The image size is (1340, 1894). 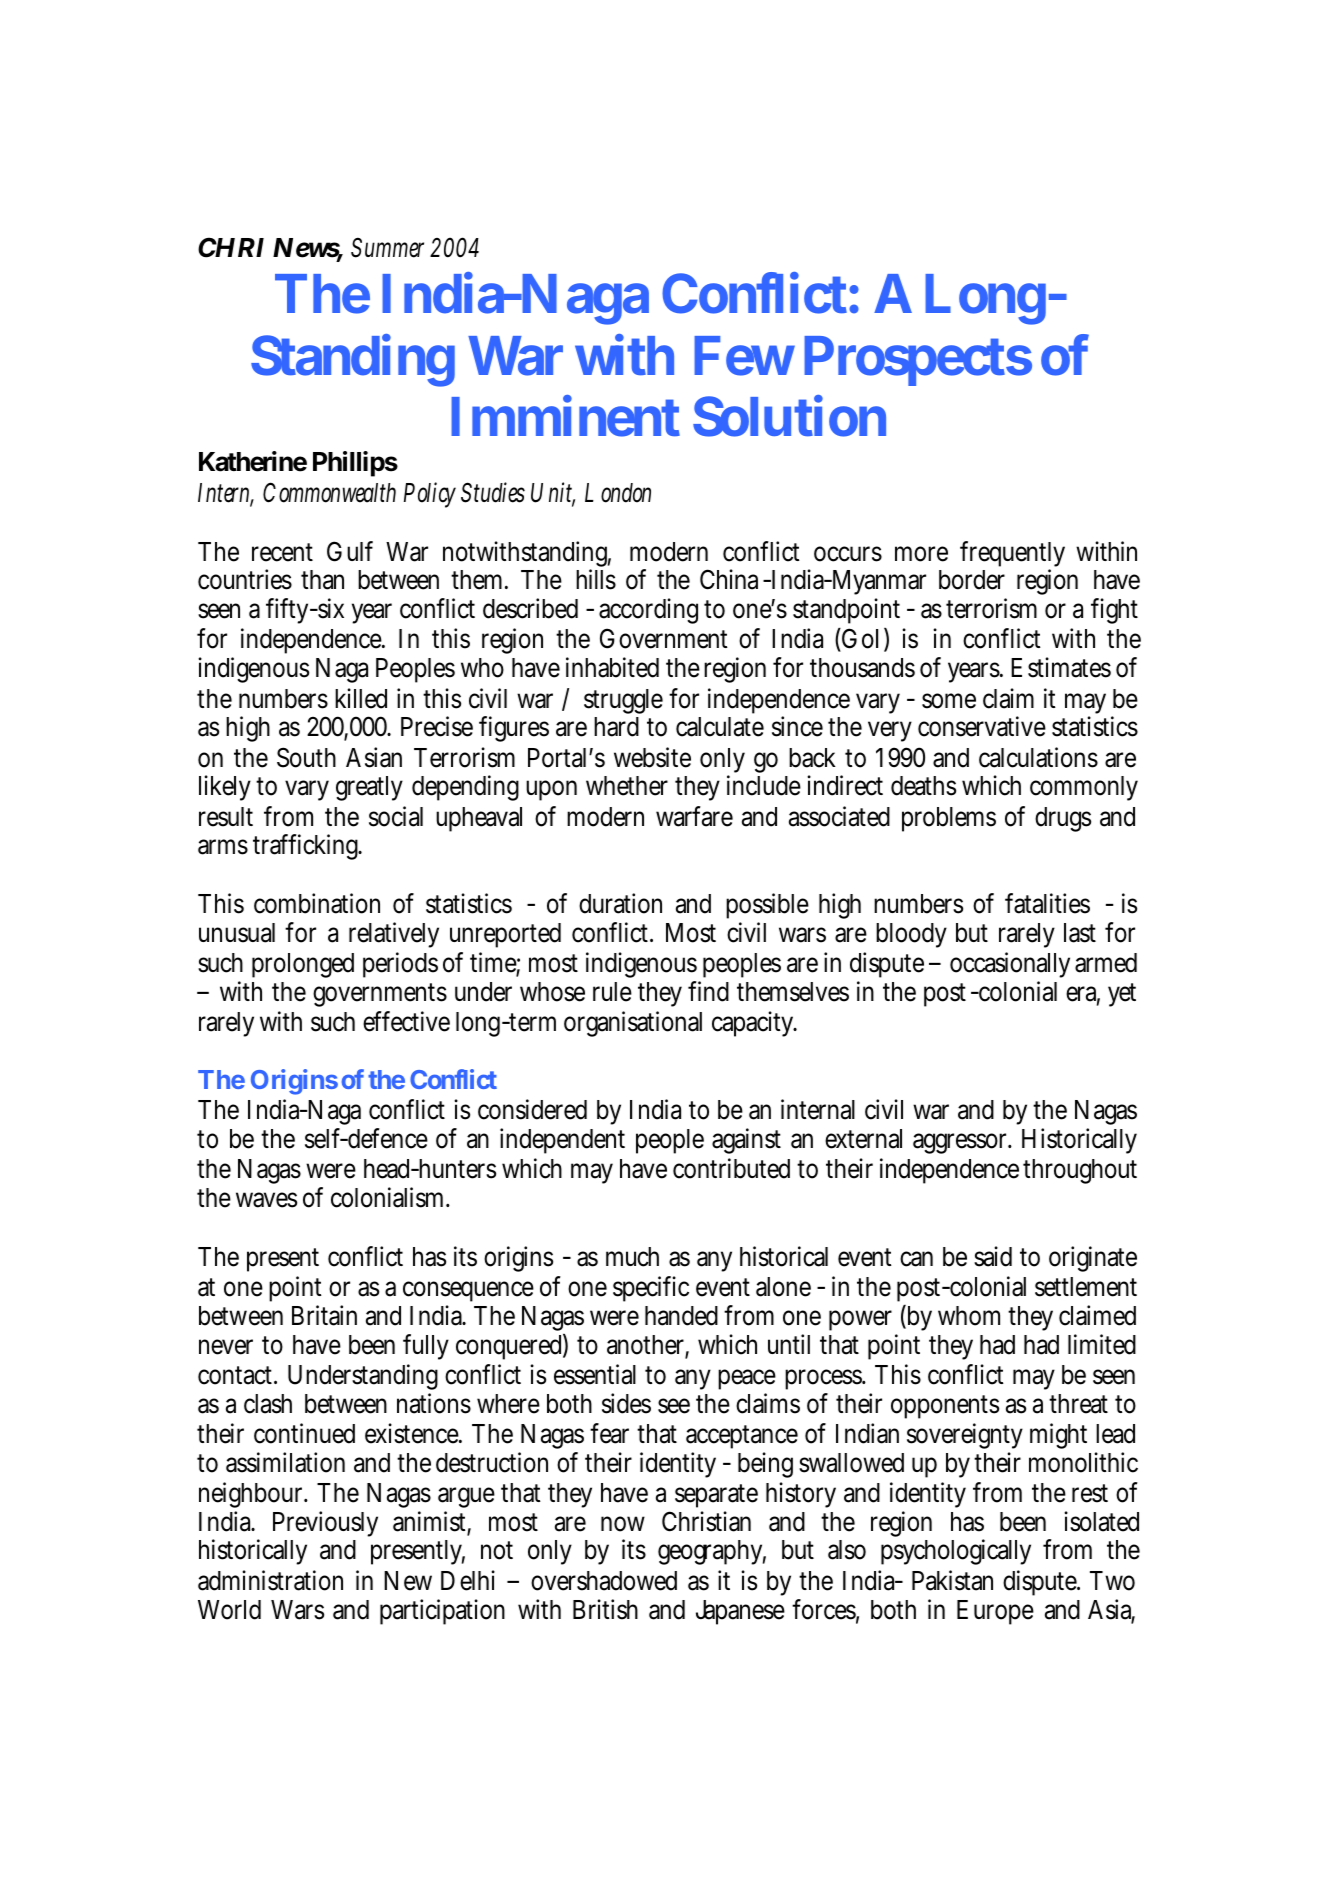 What do you see at coordinates (1047, 903) in the screenshot?
I see `fatalities` at bounding box center [1047, 903].
